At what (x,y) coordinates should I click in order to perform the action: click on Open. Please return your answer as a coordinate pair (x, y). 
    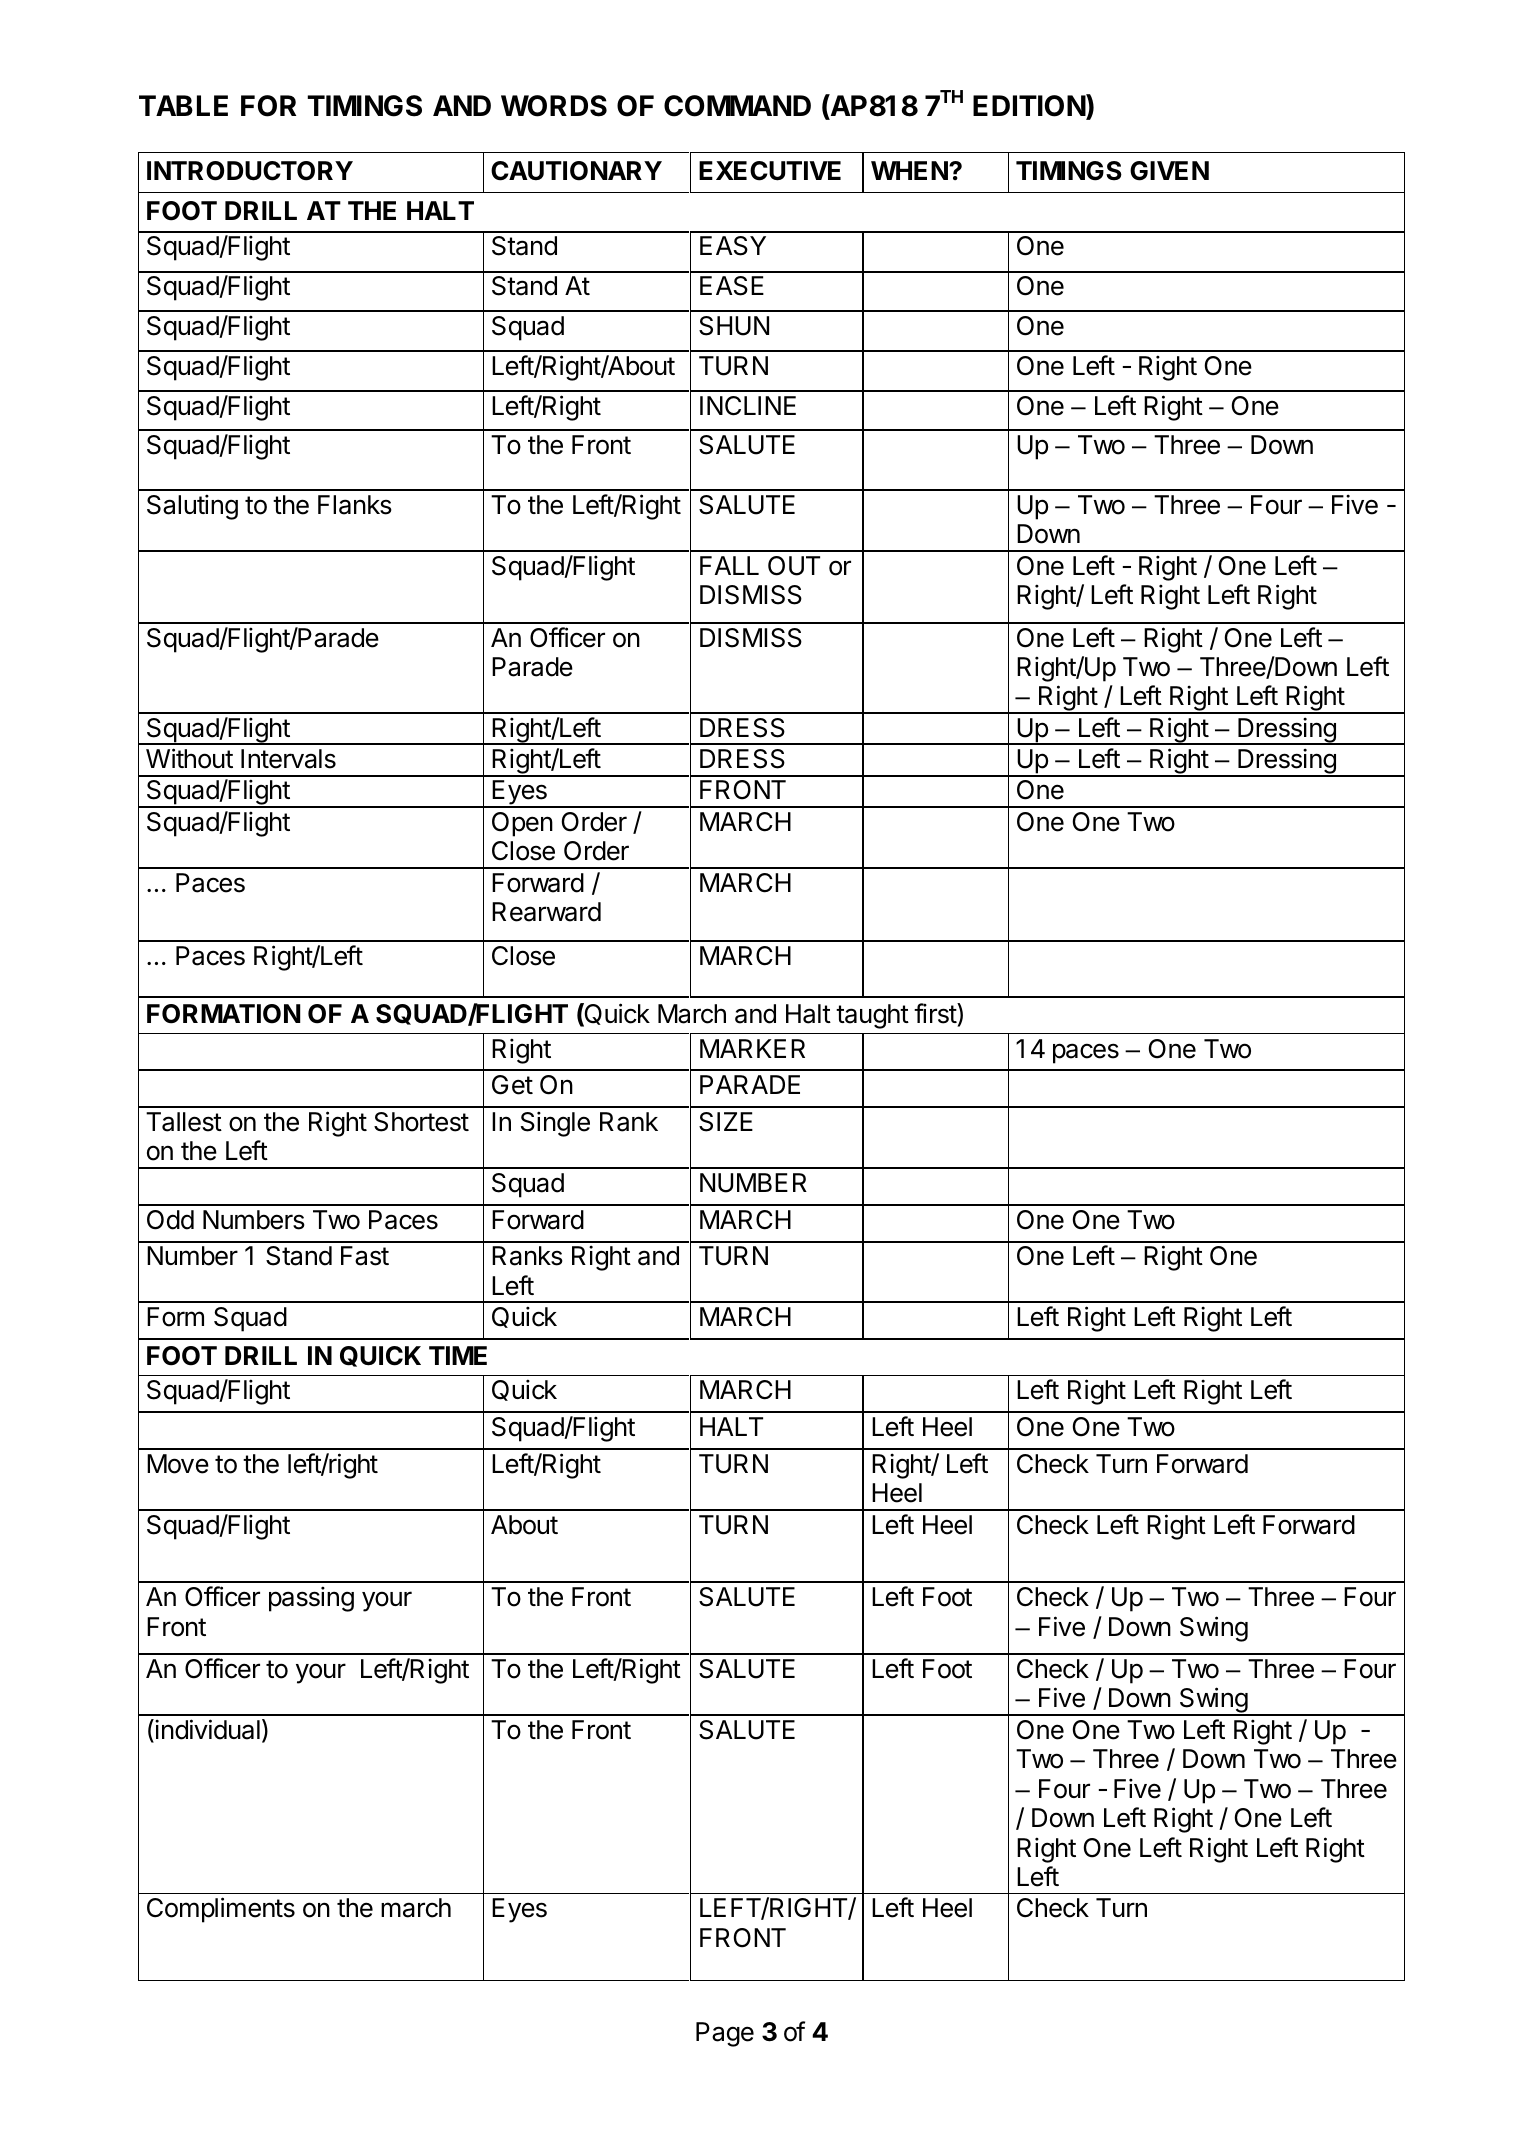
    Looking at the image, I should click on (522, 824).
